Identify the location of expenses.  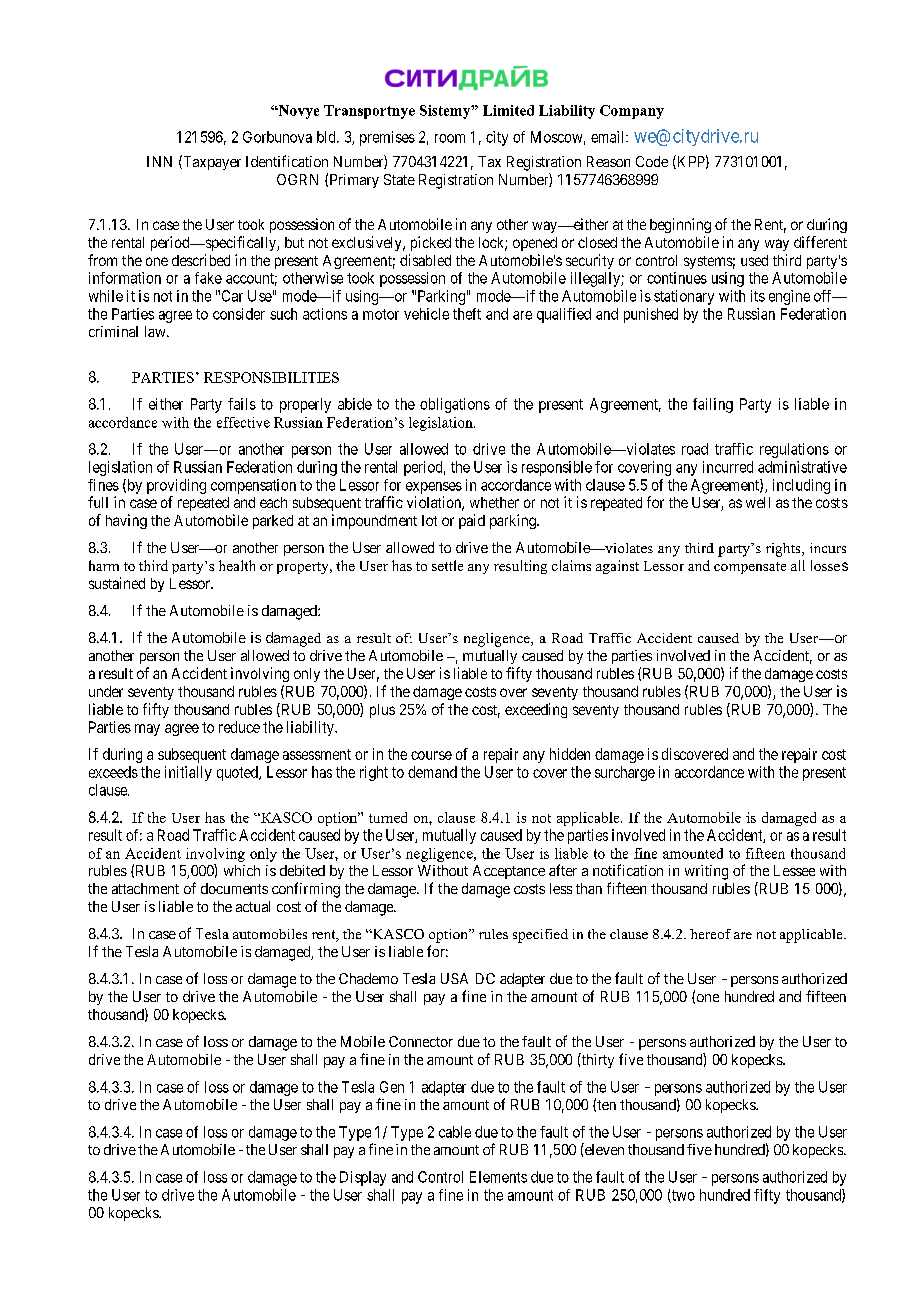
(434, 488).
